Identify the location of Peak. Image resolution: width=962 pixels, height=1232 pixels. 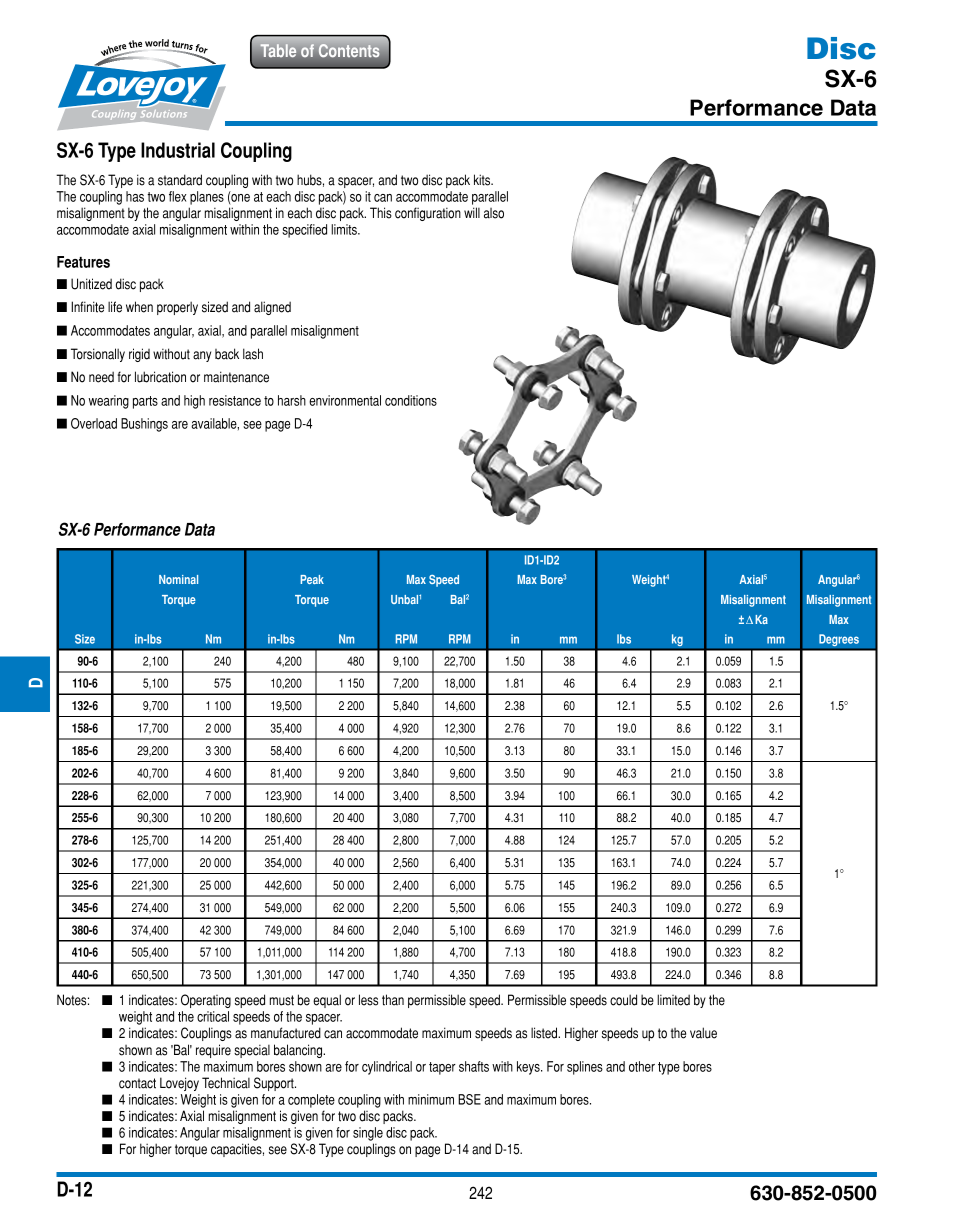
(312, 579).
